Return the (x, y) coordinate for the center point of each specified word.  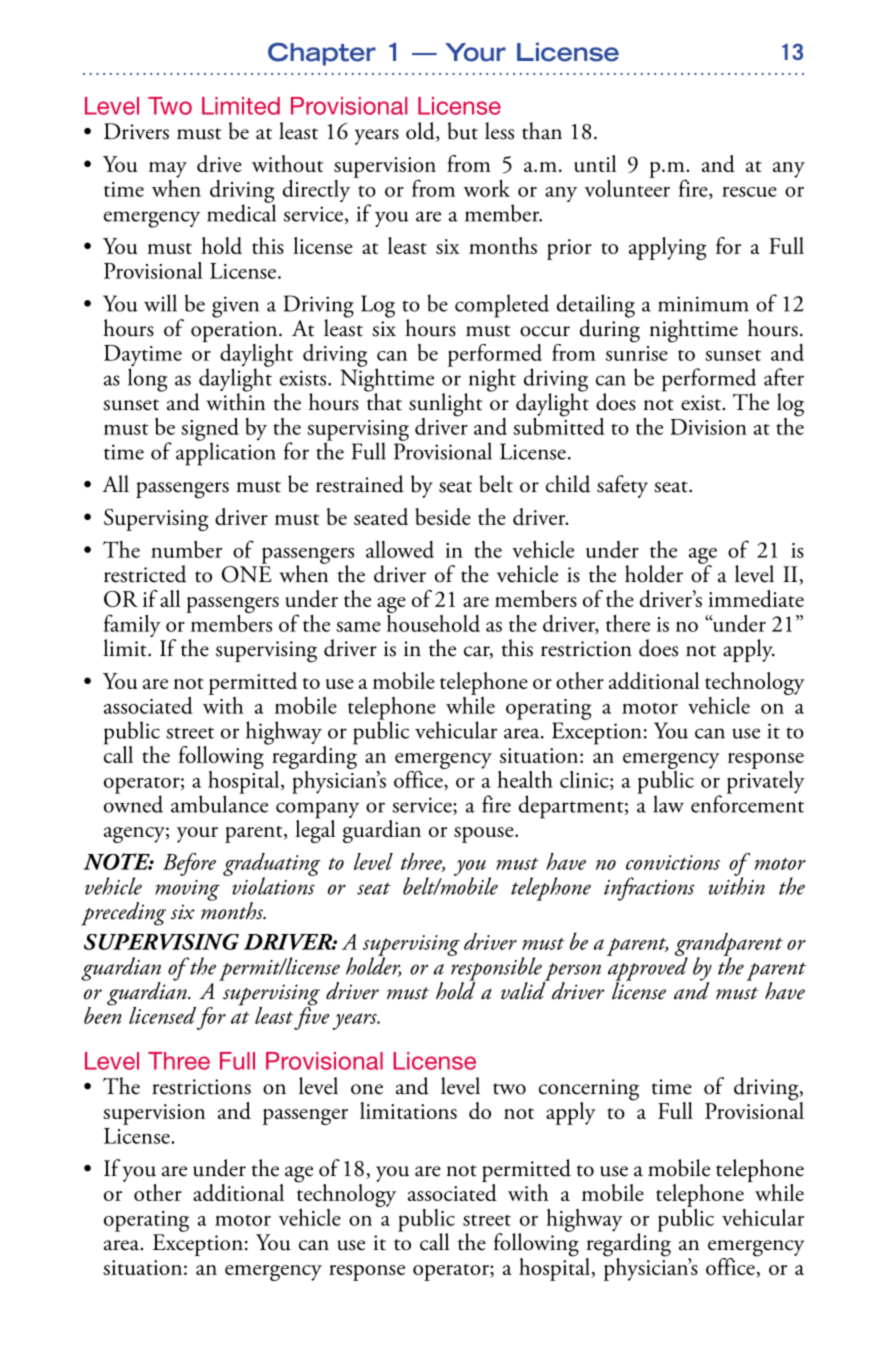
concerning (589, 1091)
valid (524, 990)
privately (766, 781)
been (103, 1014)
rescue (749, 192)
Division (708, 427)
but (463, 131)
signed (210, 430)
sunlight (445, 406)
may (168, 170)
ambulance (219, 803)
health (525, 779)
